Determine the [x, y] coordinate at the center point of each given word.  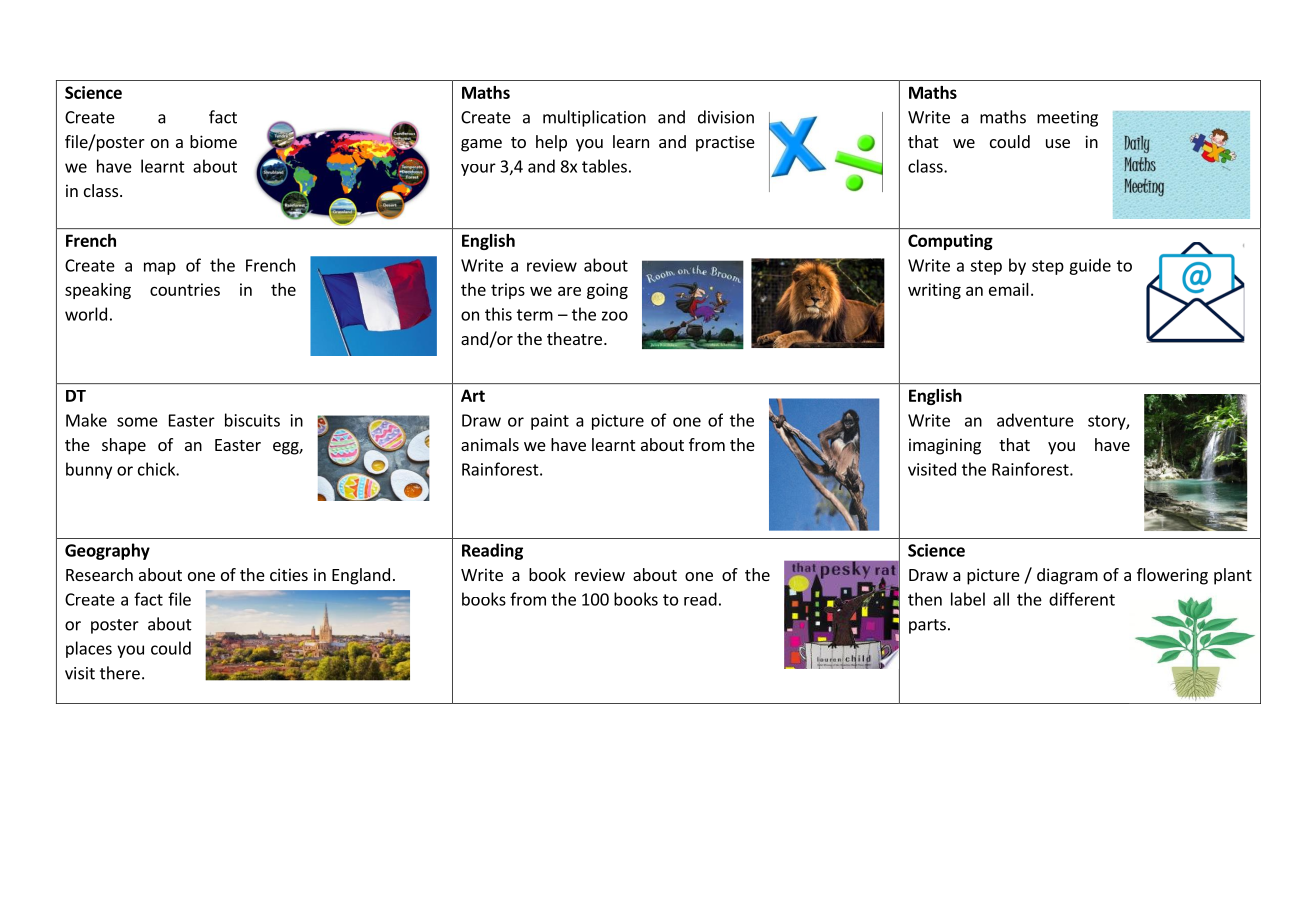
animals [490, 444]
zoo [615, 316]
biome [213, 141]
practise [725, 143]
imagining [945, 446]
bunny [89, 470]
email [1009, 289]
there [120, 673]
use [1058, 143]
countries [185, 289]
